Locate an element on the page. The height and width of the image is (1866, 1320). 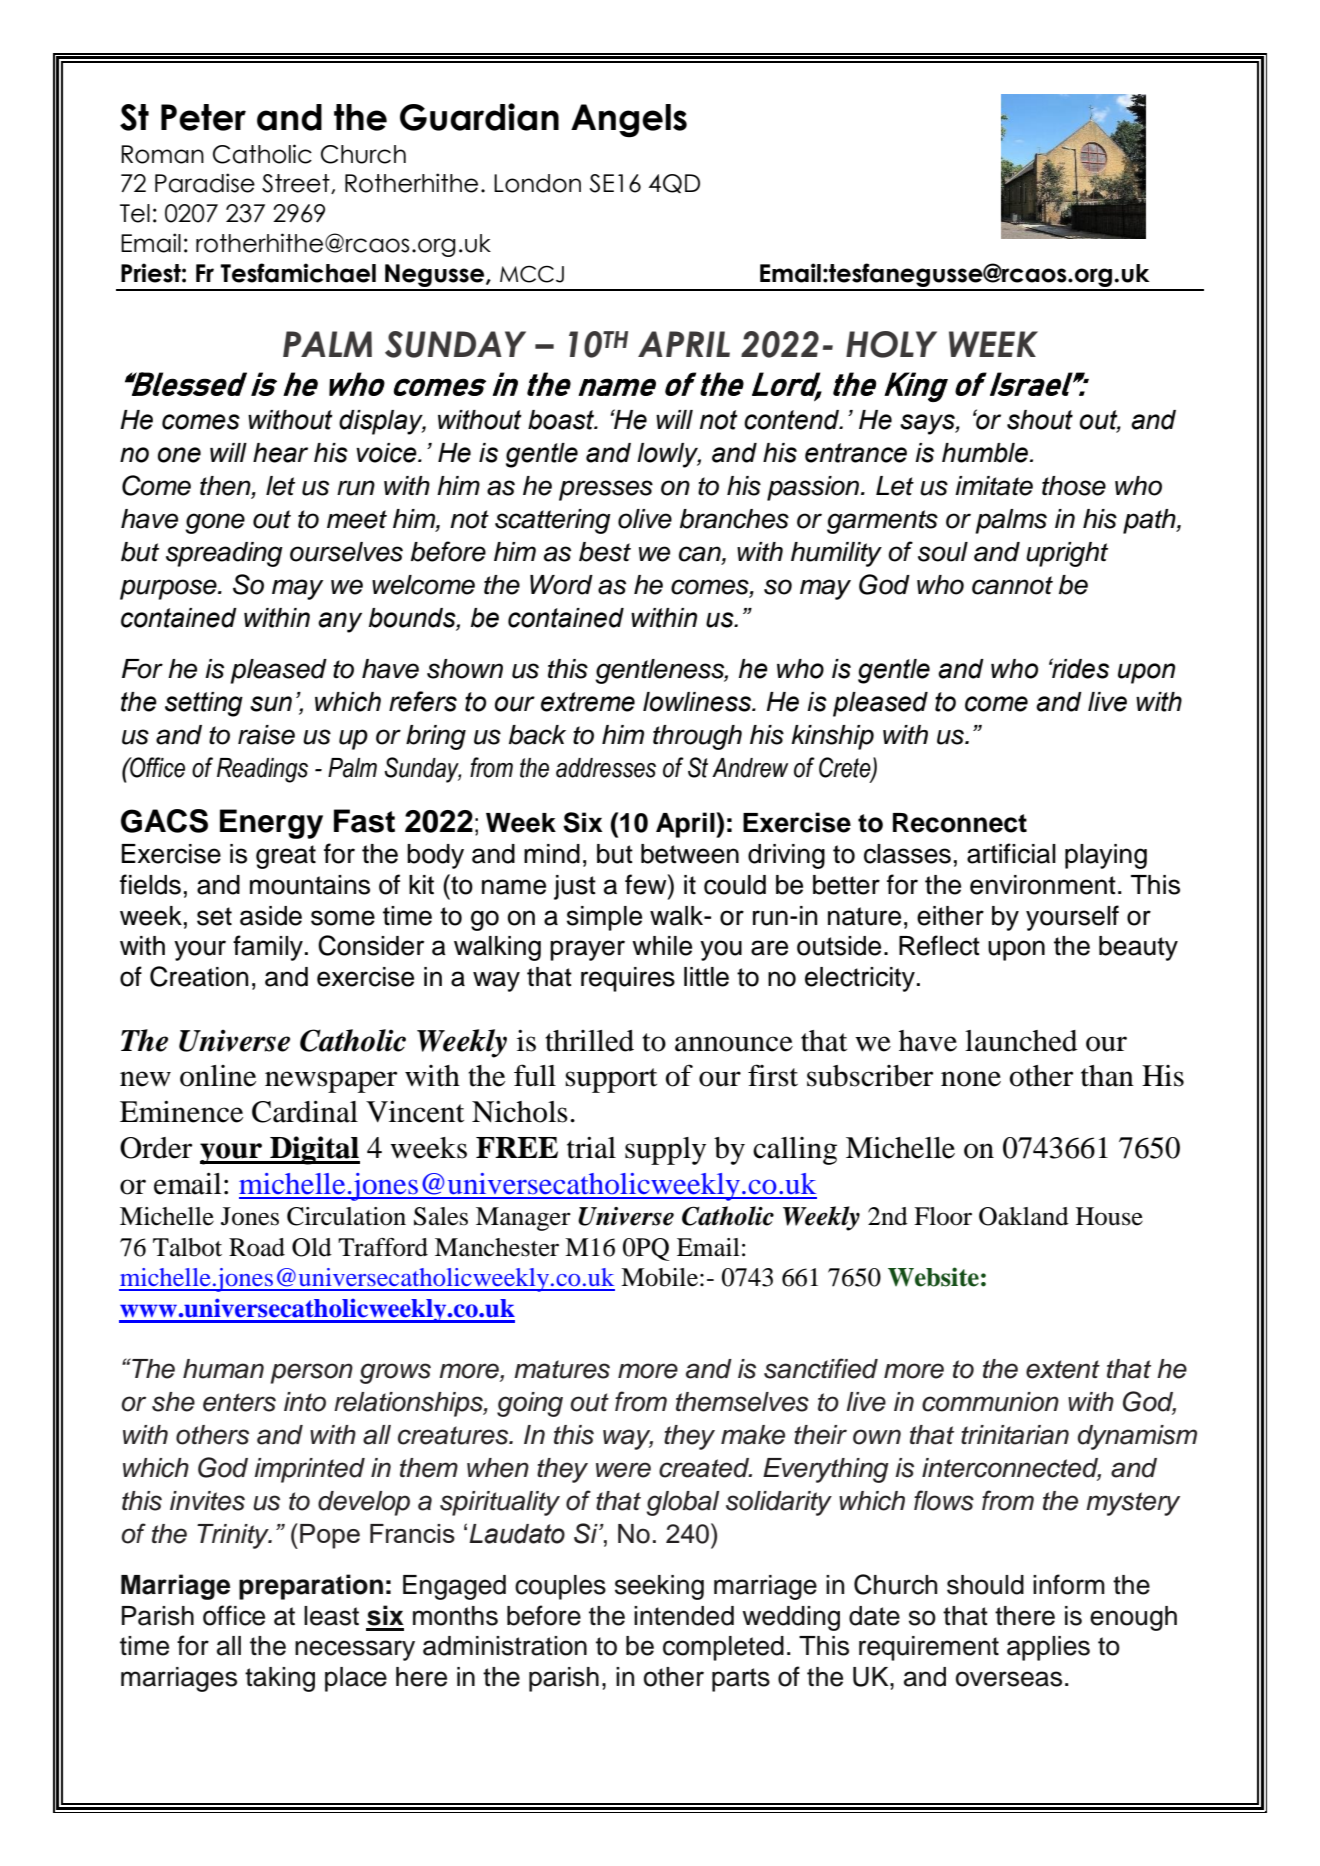
shout is located at coordinates (1040, 420).
